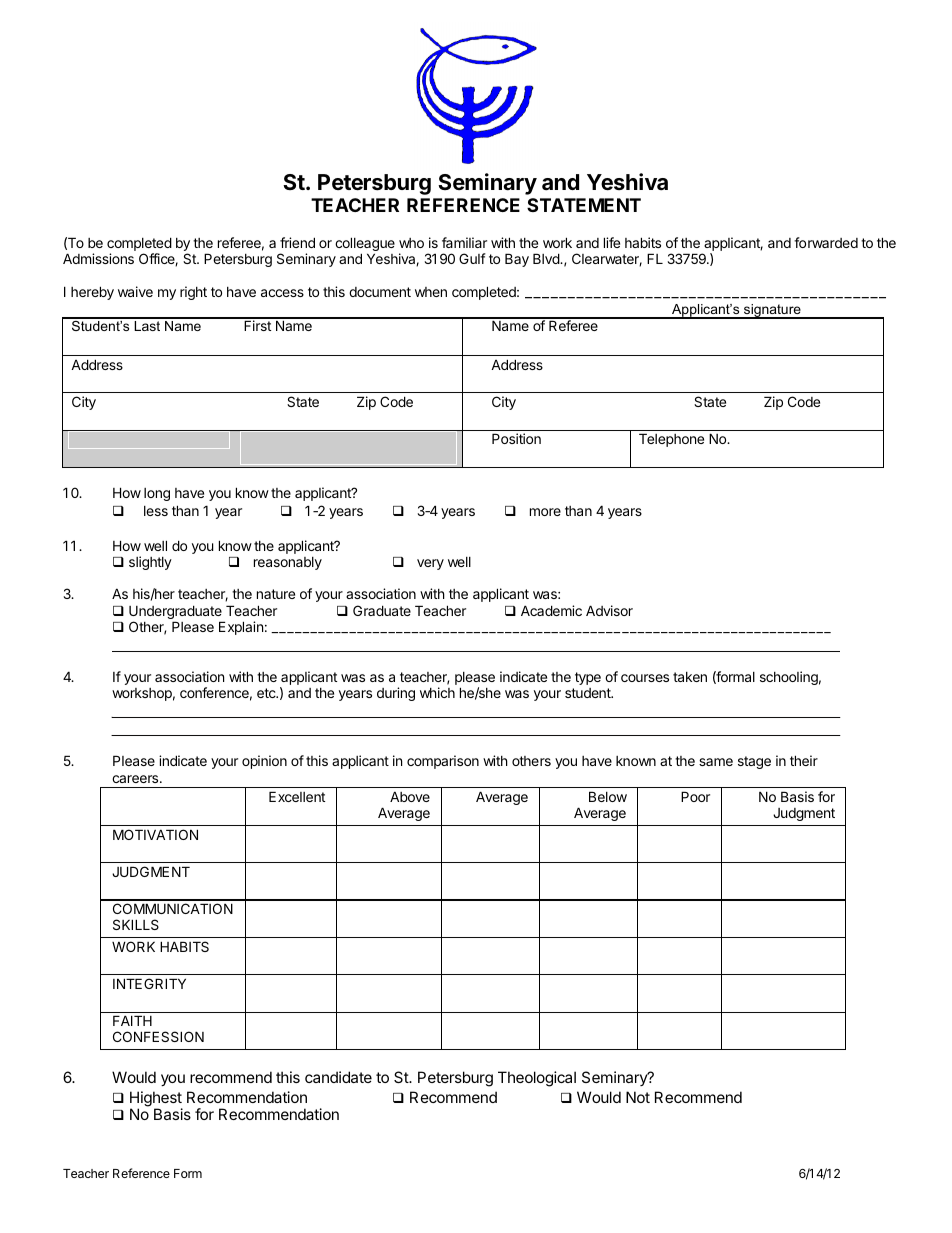  I want to click on MOTIVATION, so click(155, 834).
